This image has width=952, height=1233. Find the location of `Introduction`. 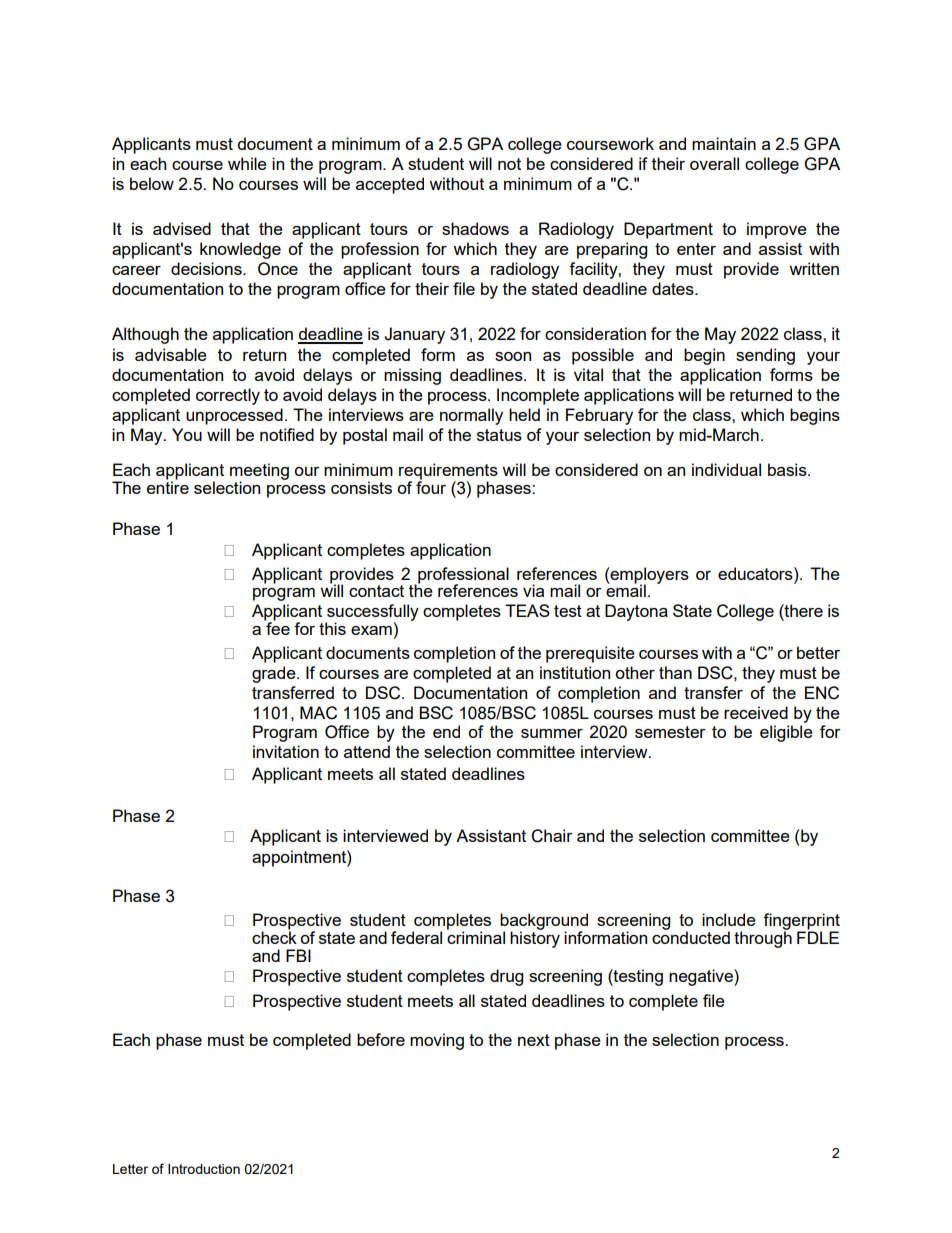

Introduction is located at coordinates (204, 1169).
